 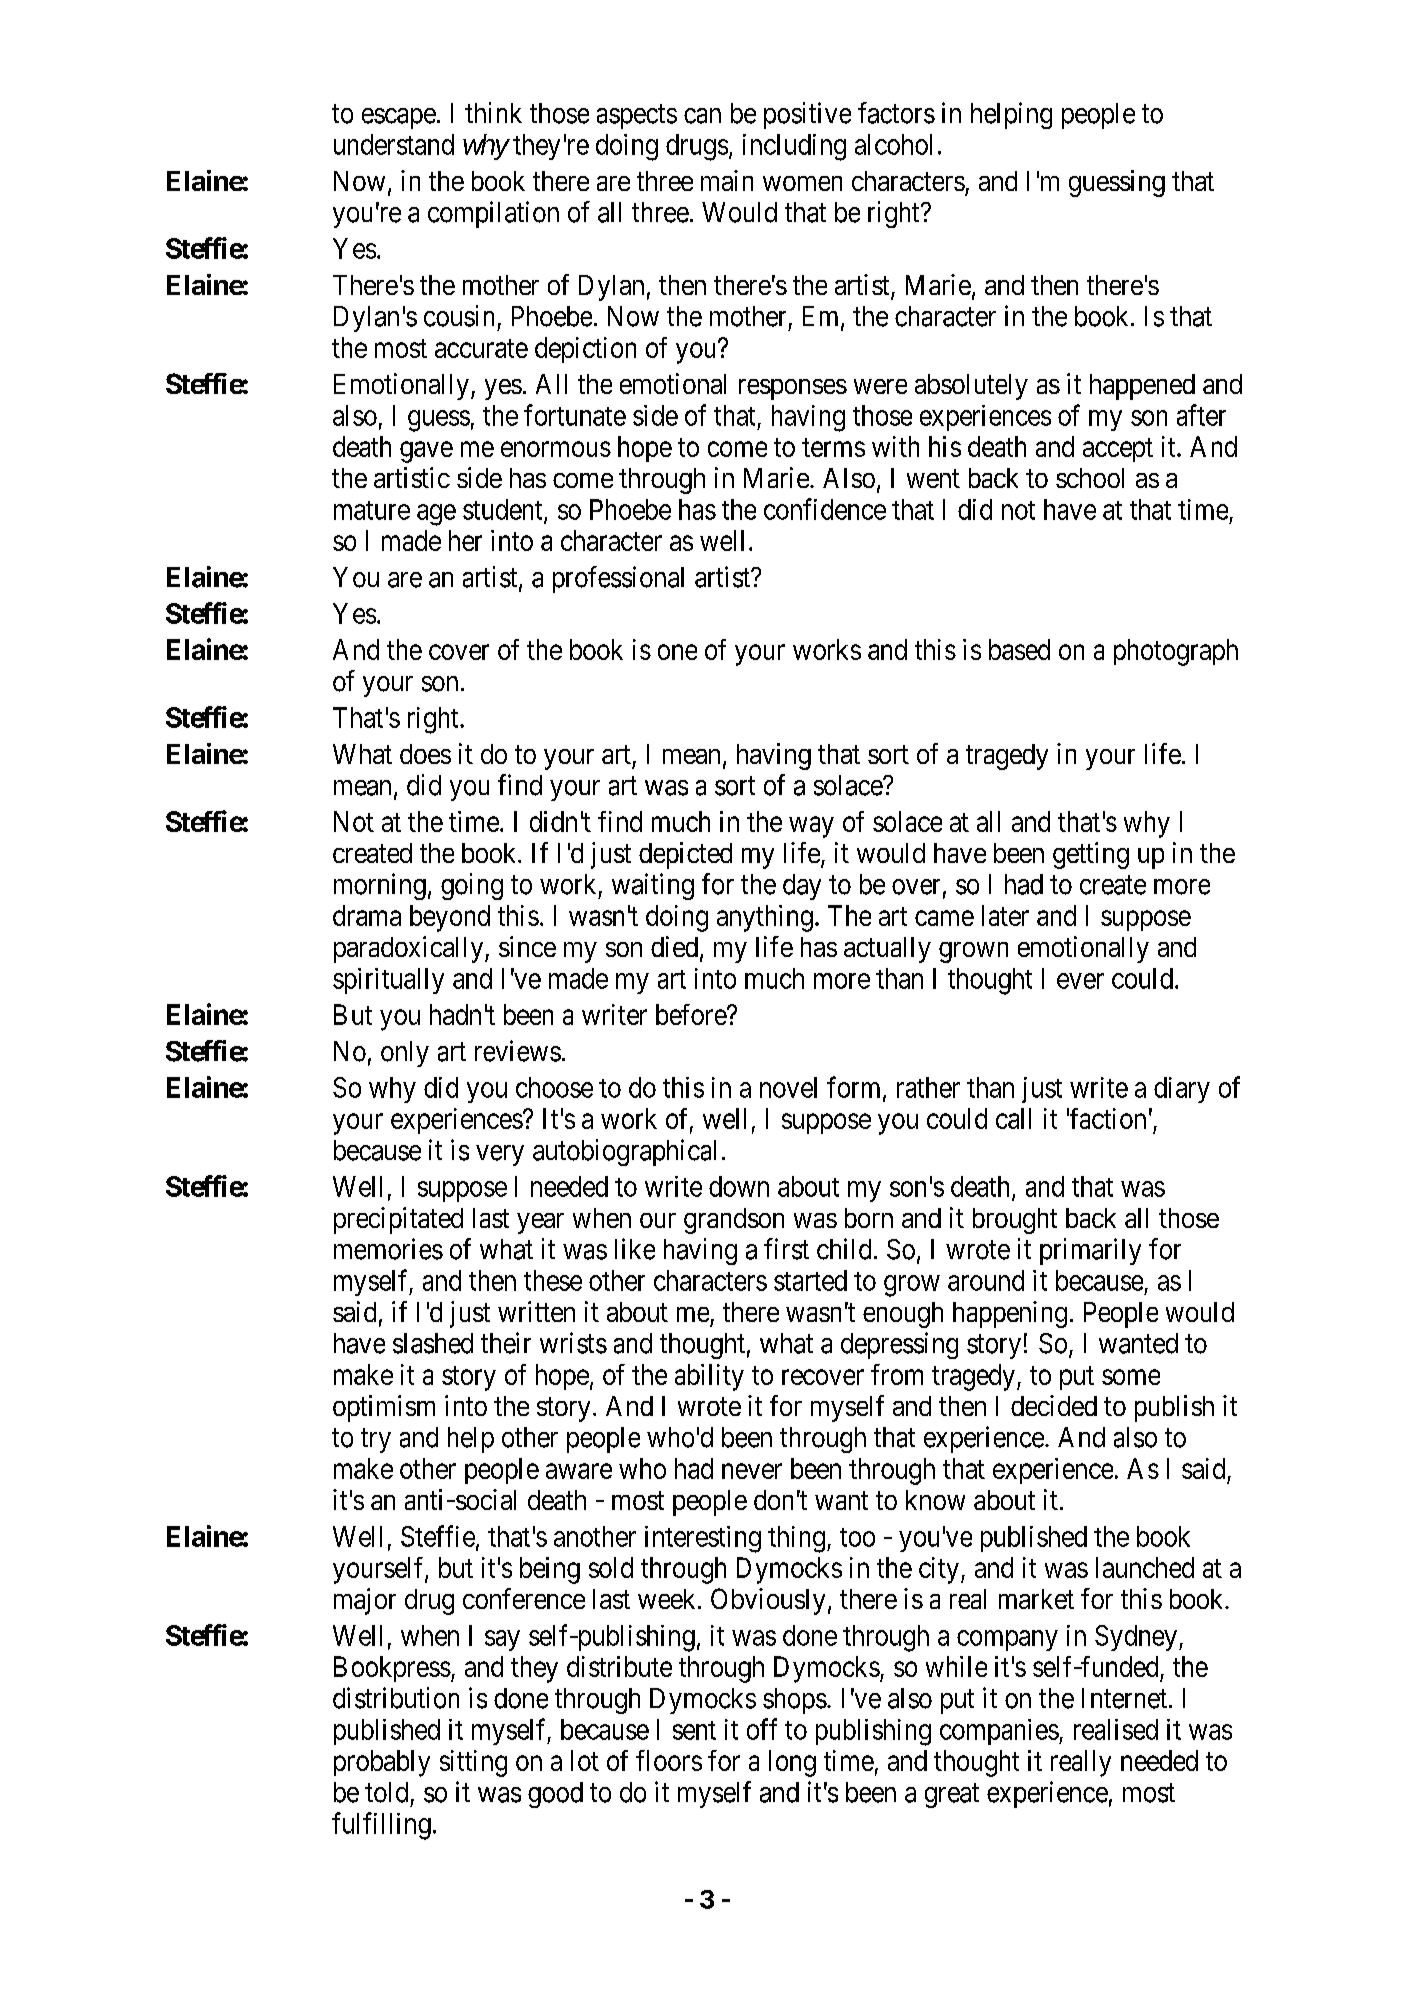 I want to click on long, so click(x=792, y=1763).
